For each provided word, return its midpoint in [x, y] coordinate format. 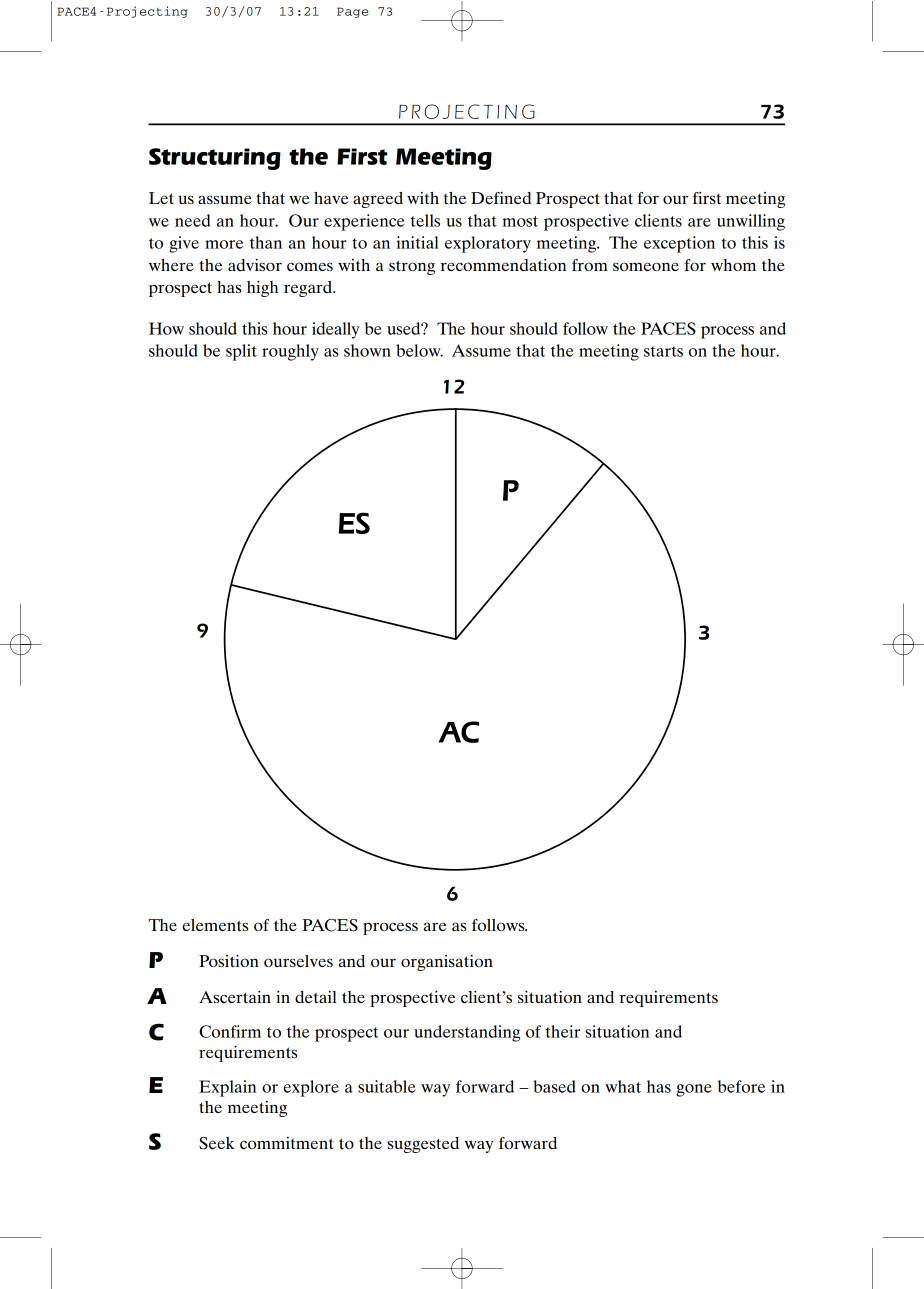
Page [353, 12]
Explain [227, 1088]
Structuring [215, 159]
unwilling [751, 222]
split [241, 352]
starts [663, 351]
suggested [423, 1145]
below [419, 350]
